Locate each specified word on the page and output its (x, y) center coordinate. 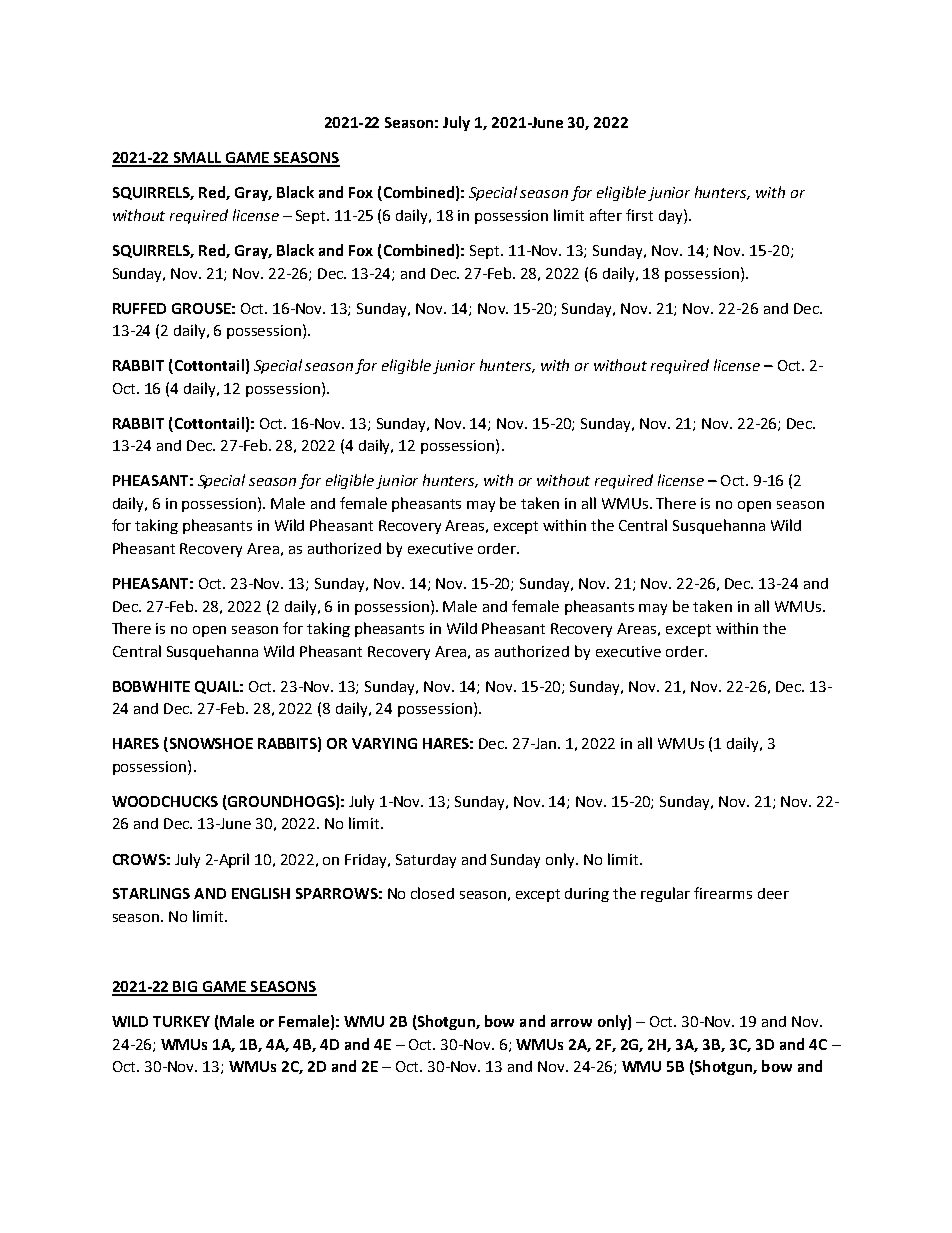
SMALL (197, 159)
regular (665, 894)
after (606, 215)
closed (432, 893)
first (639, 215)
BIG (186, 988)
